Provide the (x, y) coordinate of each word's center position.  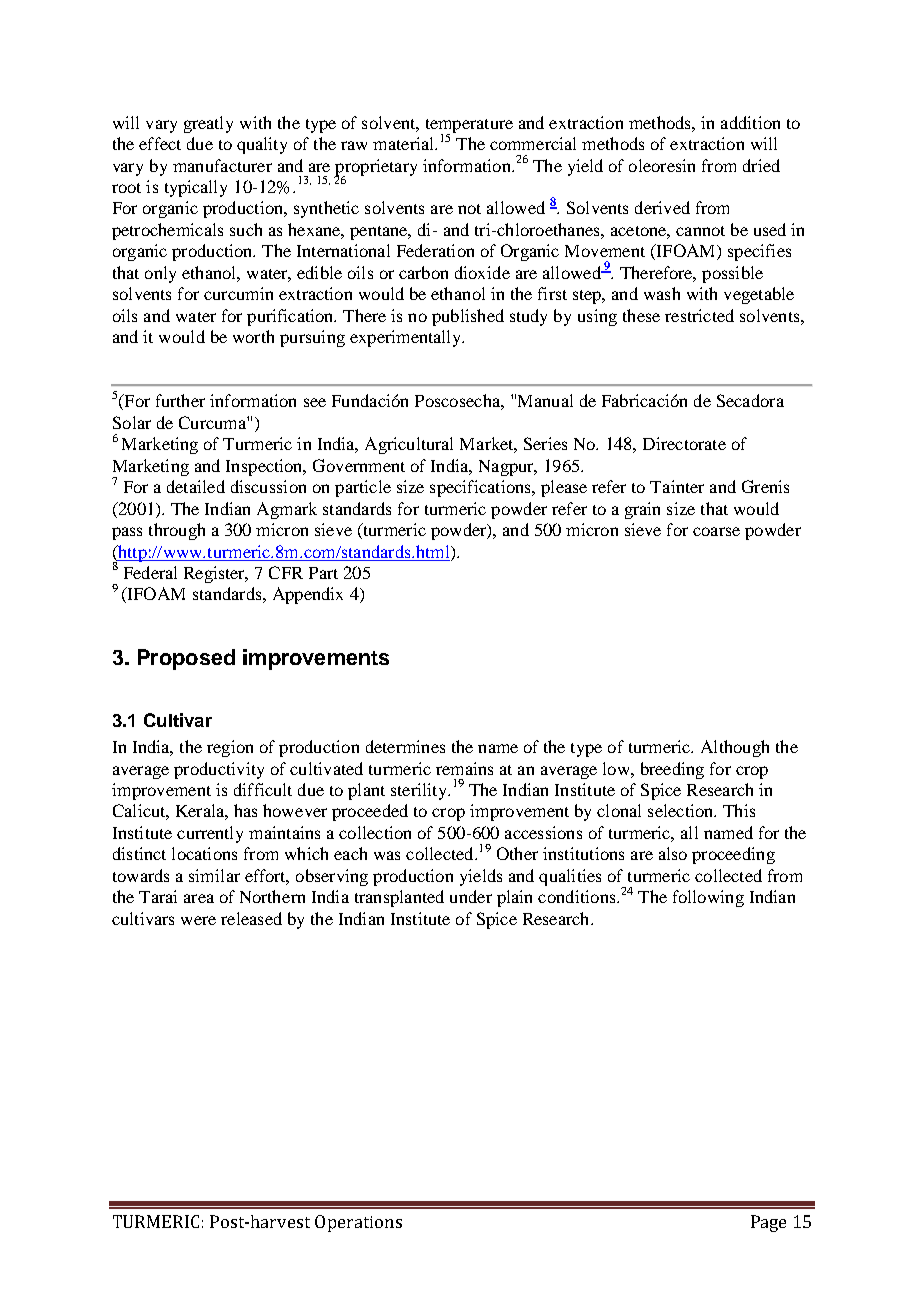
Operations (358, 1223)
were (198, 920)
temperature (469, 127)
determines (405, 746)
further (180, 400)
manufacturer (222, 165)
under (471, 896)
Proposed (186, 659)
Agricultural (409, 445)
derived (662, 207)
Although (735, 748)
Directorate (684, 443)
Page (768, 1223)
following (708, 898)
